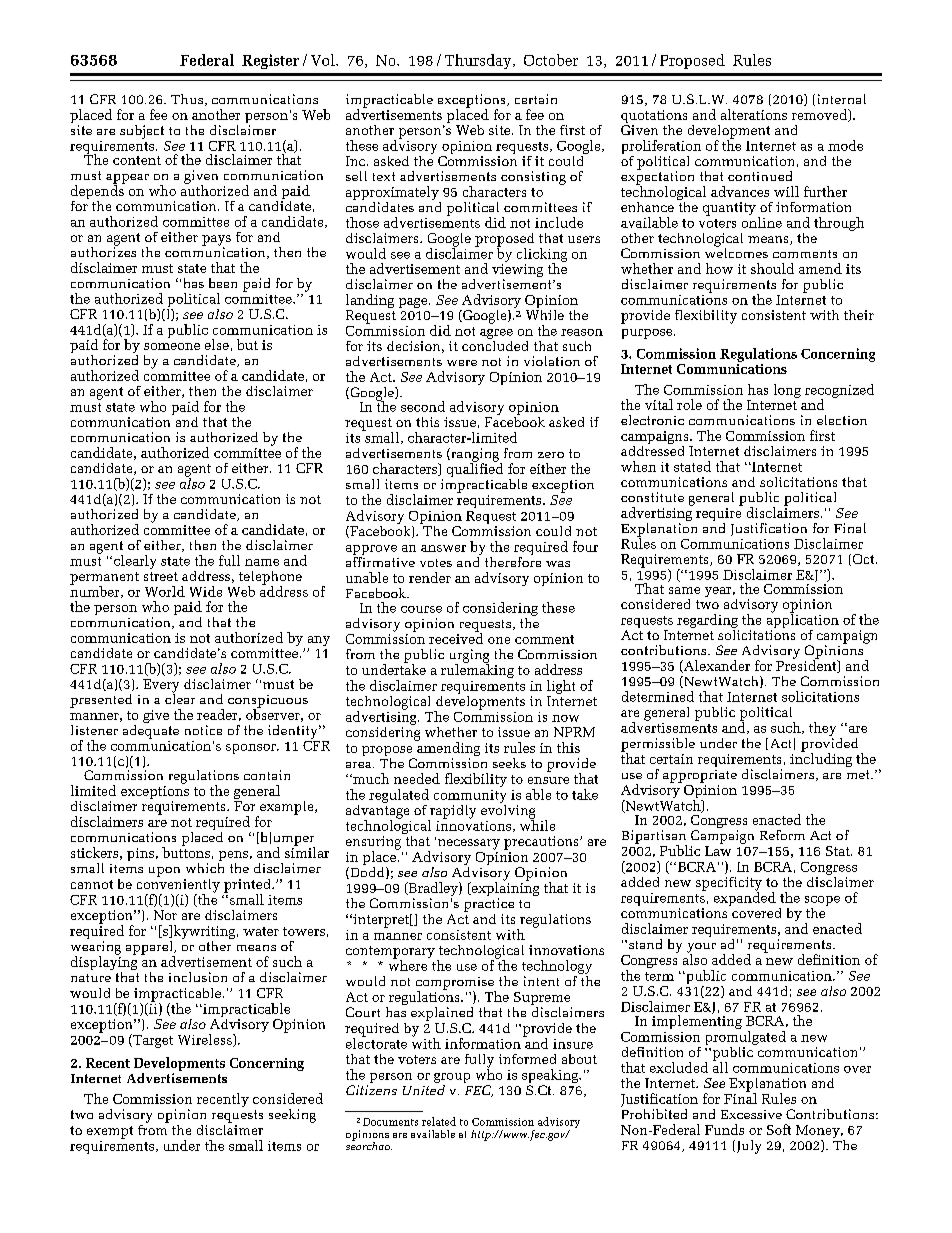  What do you see at coordinates (803, 621) in the page?
I see `application` at bounding box center [803, 621].
